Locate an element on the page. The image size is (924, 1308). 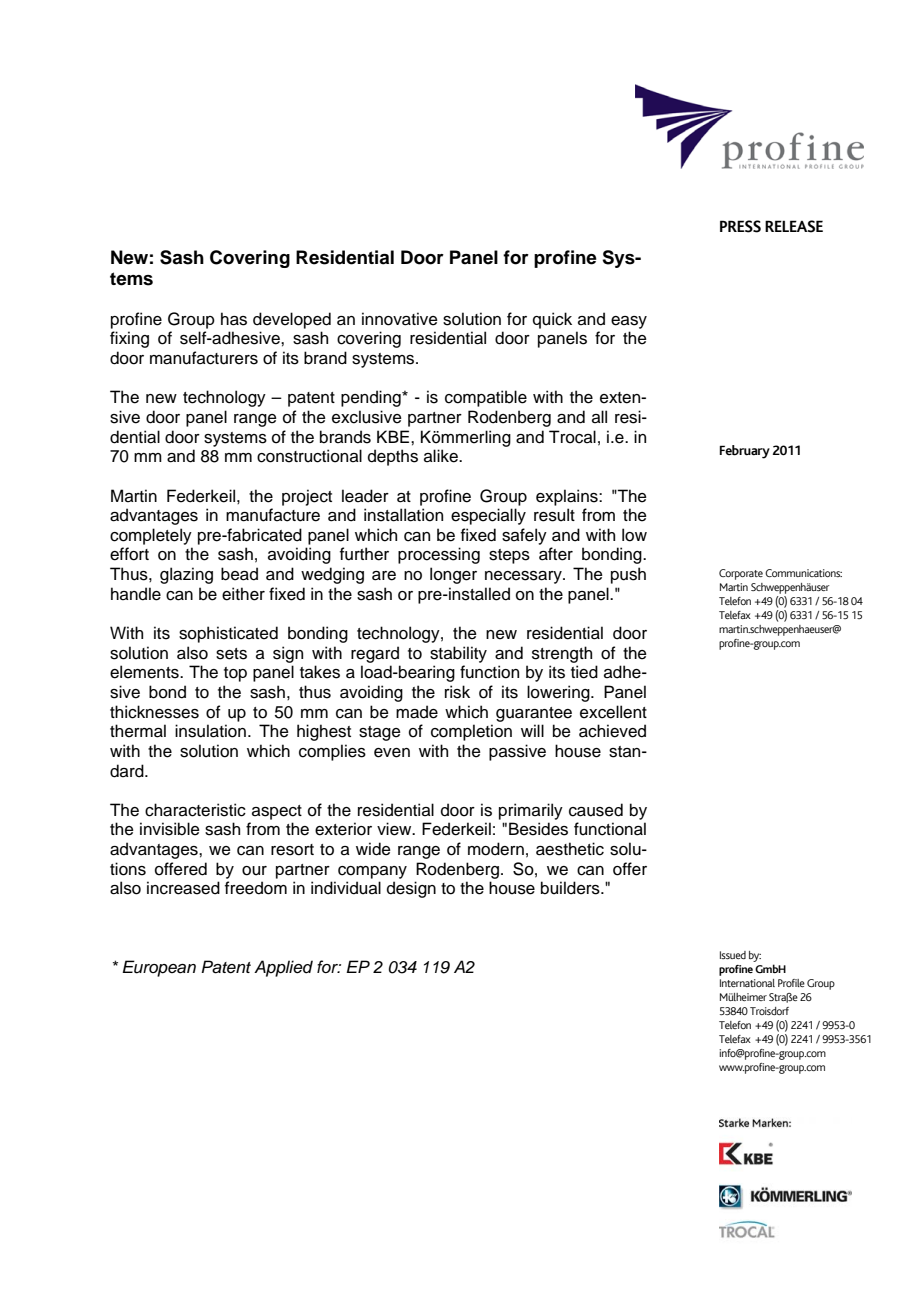
caused is located at coordinates (596, 810).
